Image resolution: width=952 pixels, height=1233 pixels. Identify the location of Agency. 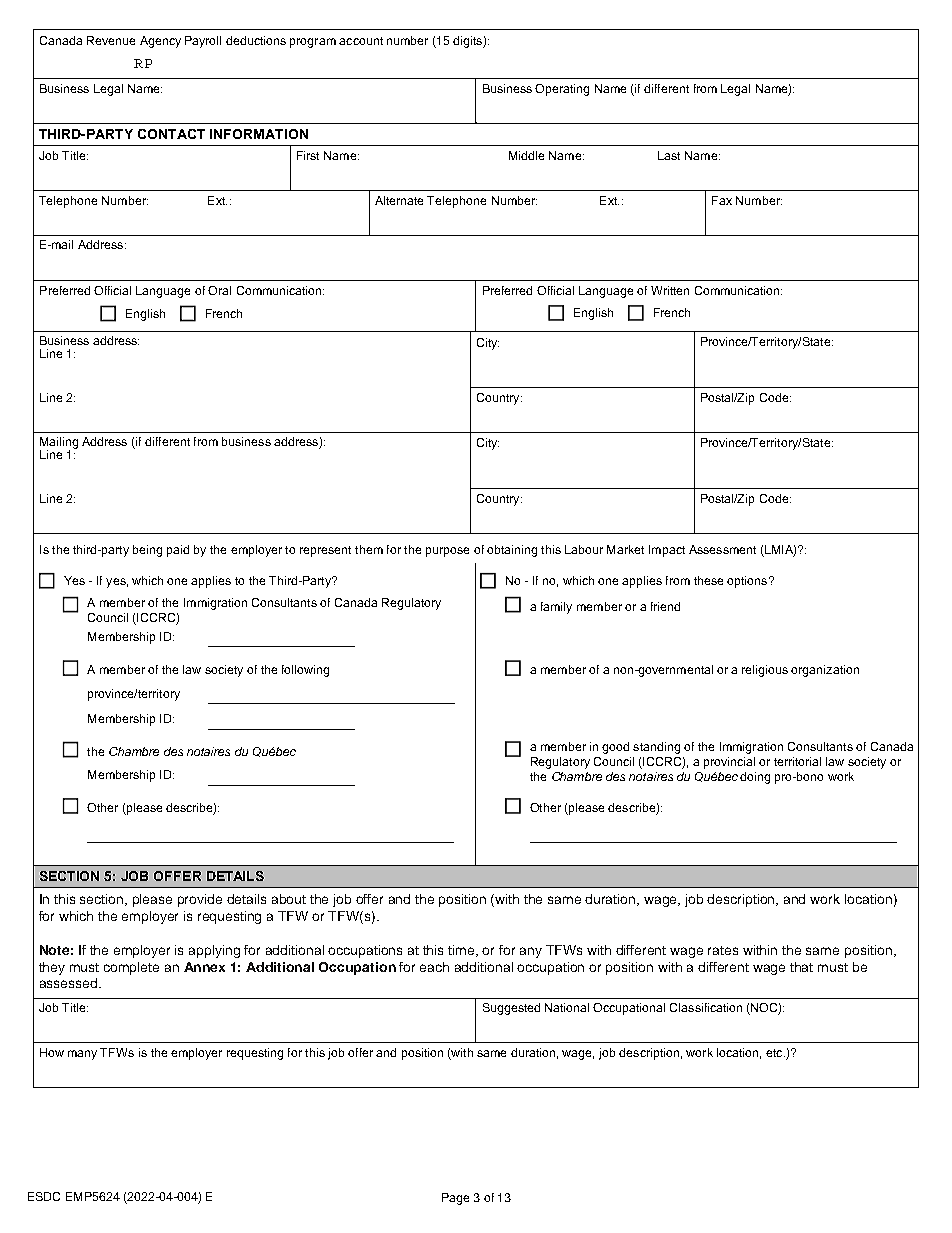
(160, 42).
